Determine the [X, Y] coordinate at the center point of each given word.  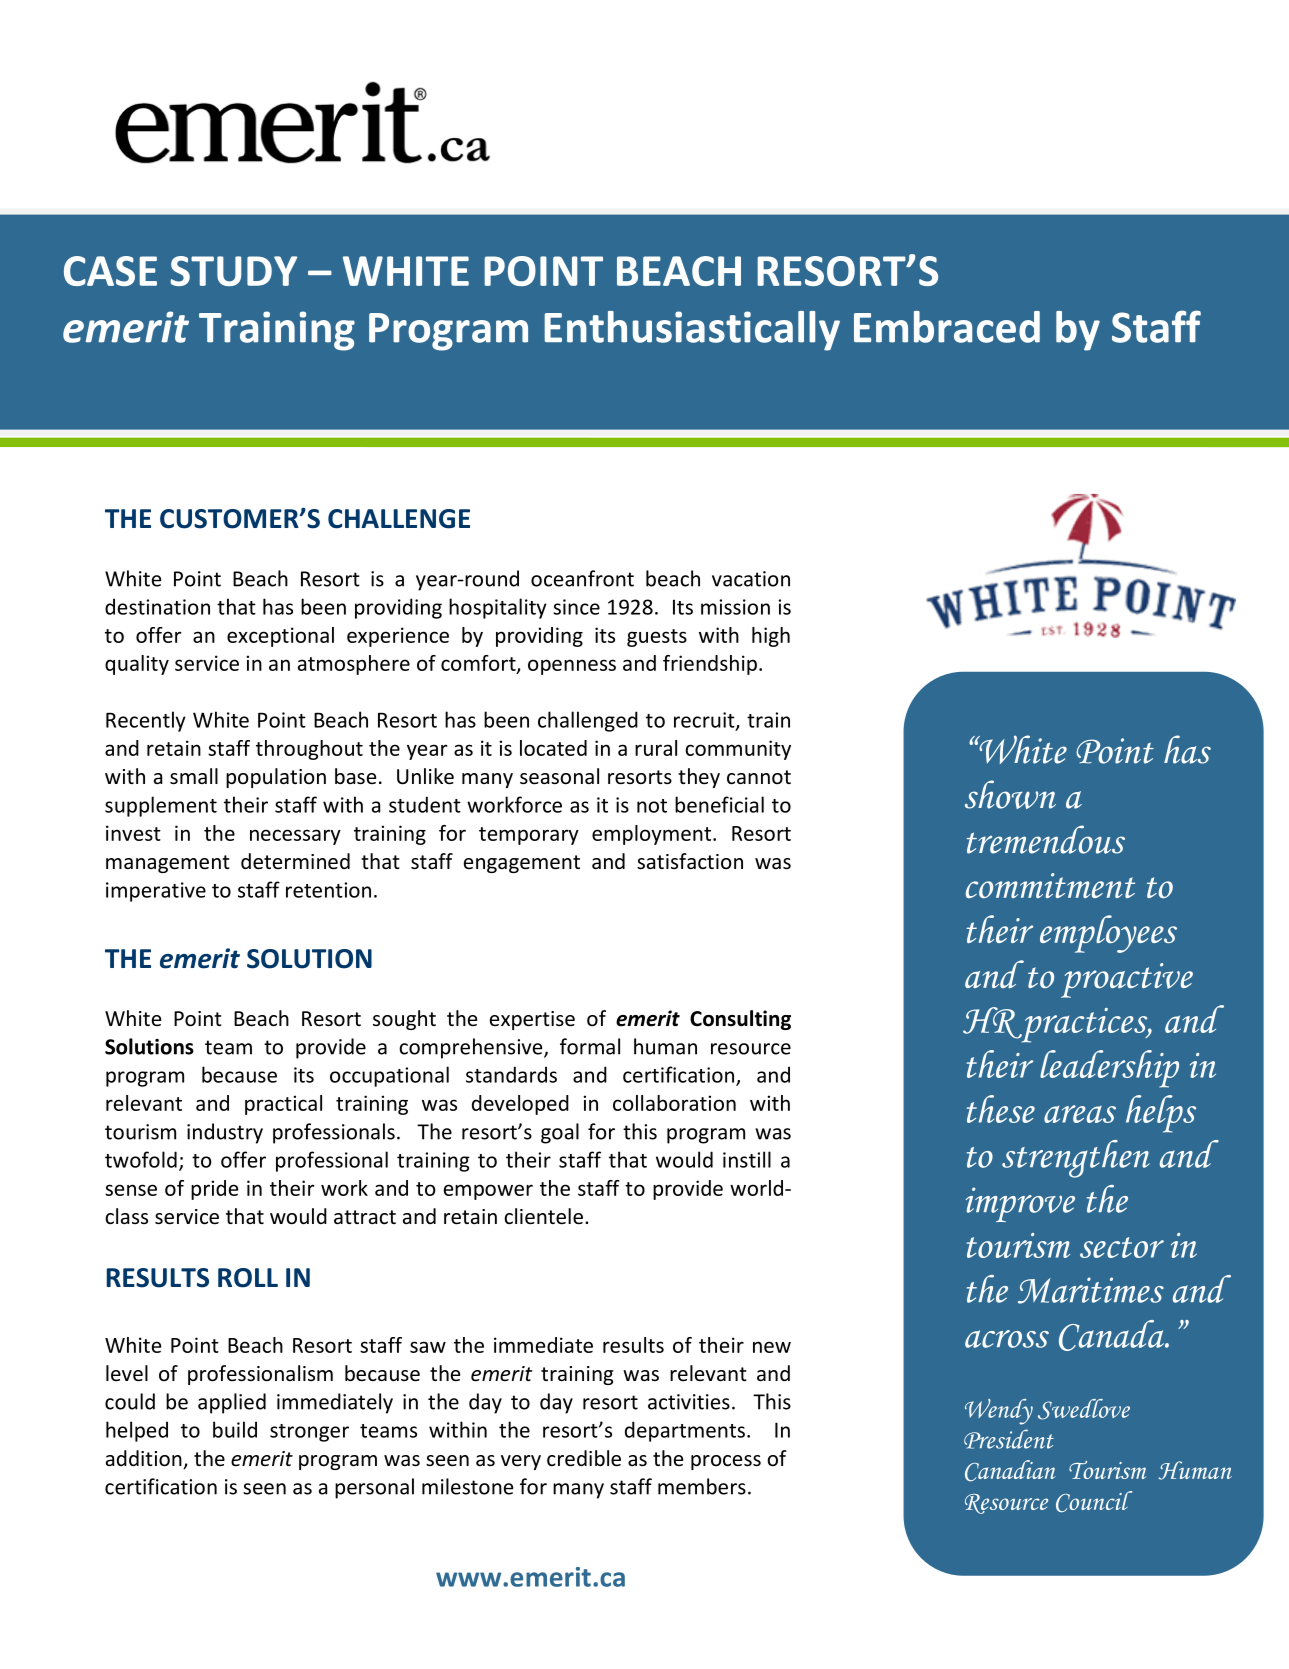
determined [295, 861]
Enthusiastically [692, 331]
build [235, 1429]
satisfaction [690, 861]
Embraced [947, 327]
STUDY [233, 271]
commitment [1050, 885]
